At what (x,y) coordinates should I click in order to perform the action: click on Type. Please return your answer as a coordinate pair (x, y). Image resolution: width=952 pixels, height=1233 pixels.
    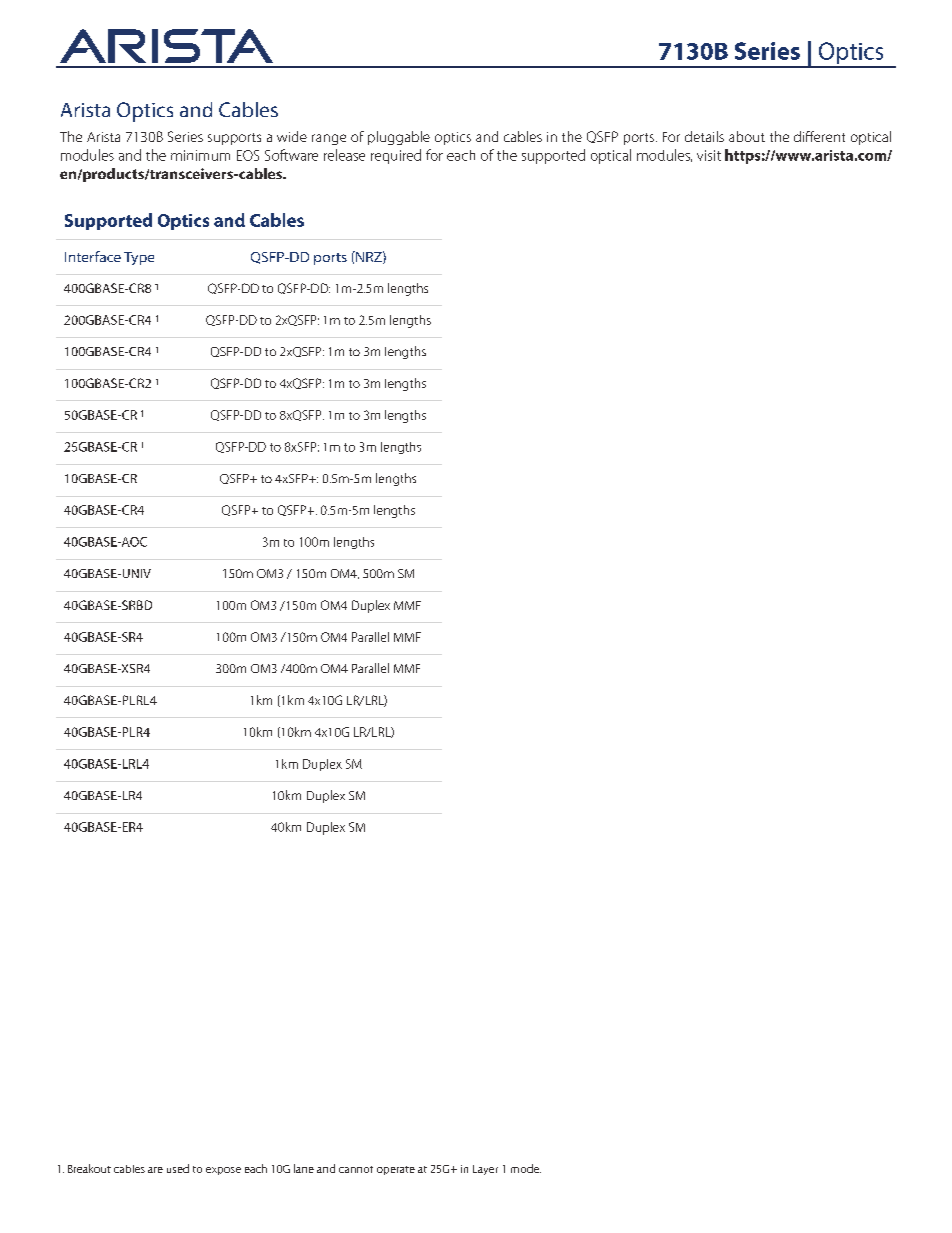
    Looking at the image, I should click on (139, 258).
